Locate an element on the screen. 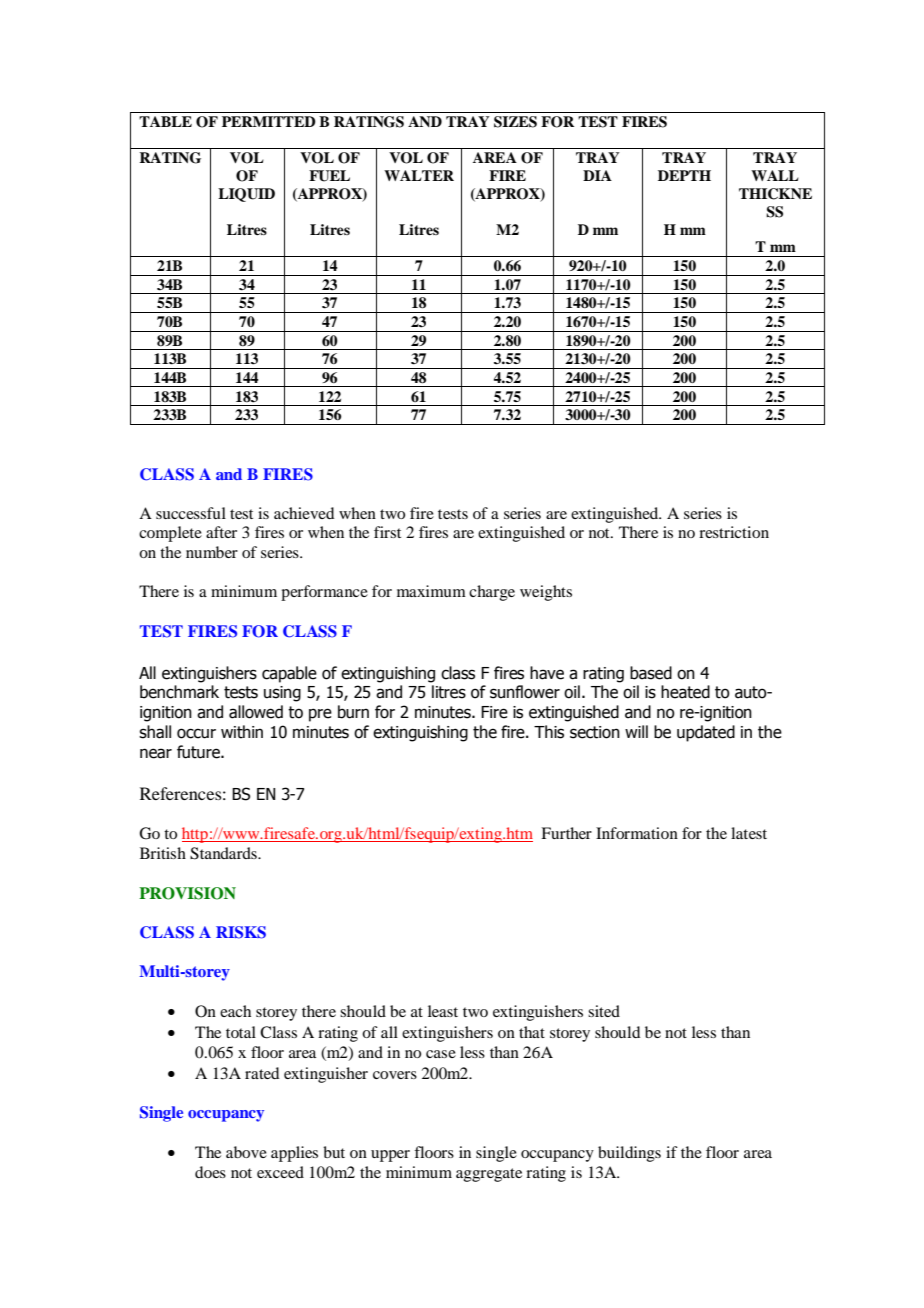 Image resolution: width=924 pixels, height=1308 pixels. successful is located at coordinates (191, 513).
